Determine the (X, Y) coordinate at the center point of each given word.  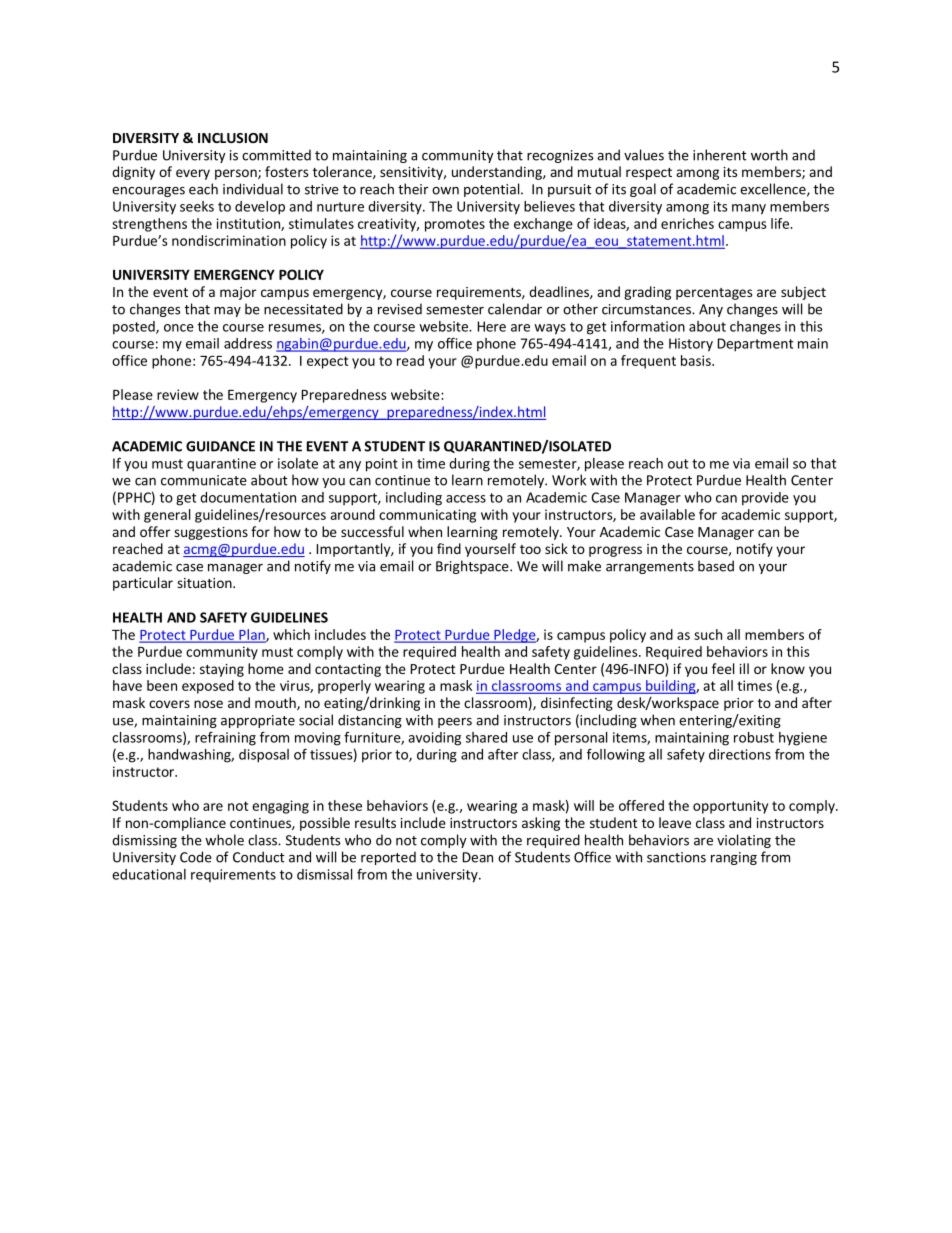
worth (769, 155)
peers (455, 723)
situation (205, 583)
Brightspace (473, 567)
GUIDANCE (220, 446)
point (382, 465)
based (716, 566)
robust (754, 737)
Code (196, 857)
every (193, 174)
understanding (498, 173)
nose (208, 704)
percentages (714, 294)
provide (765, 499)
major (238, 293)
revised (400, 309)
